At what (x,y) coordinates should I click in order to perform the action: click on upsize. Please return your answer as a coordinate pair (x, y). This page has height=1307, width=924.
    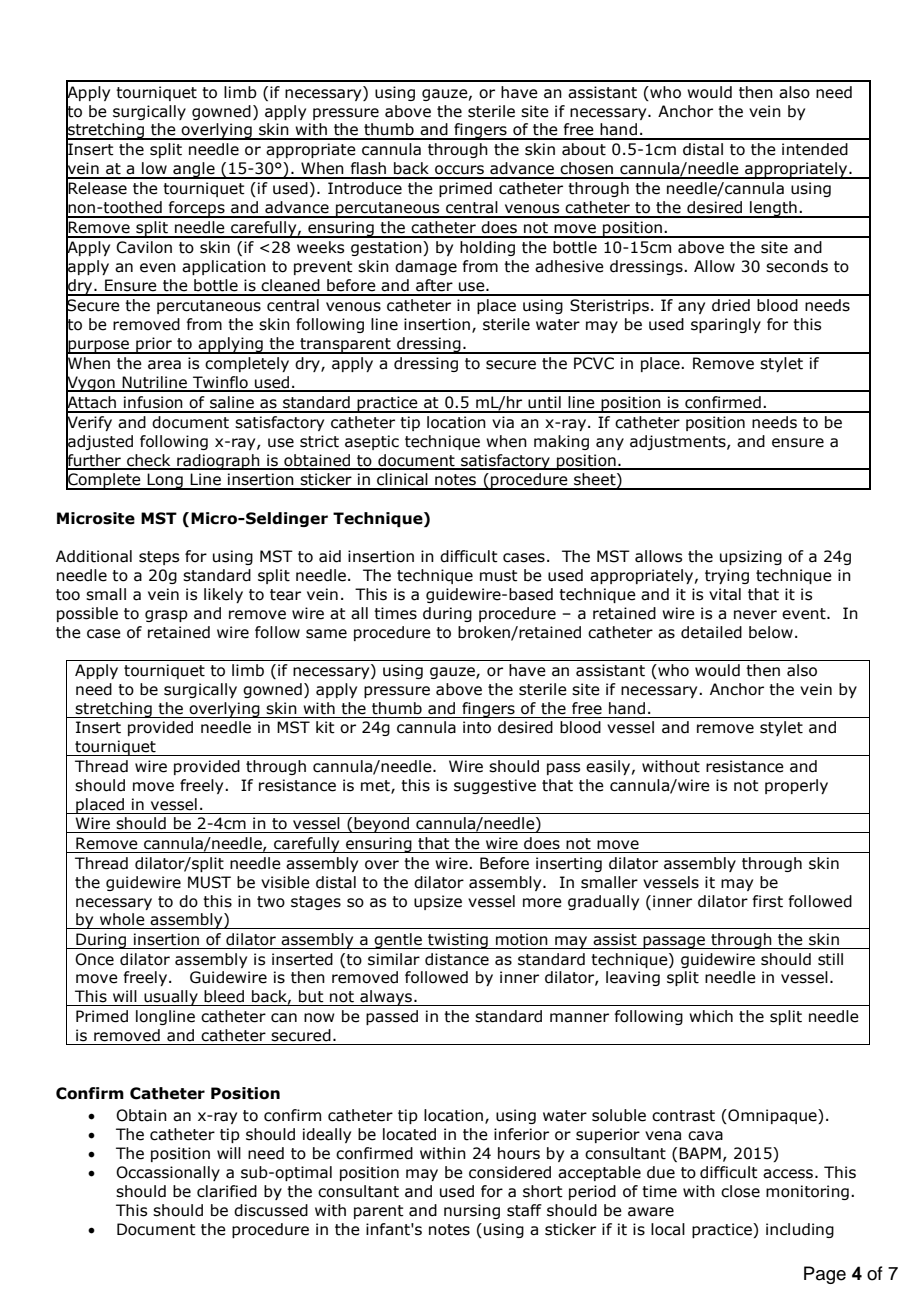
    Looking at the image, I should click on (438, 902).
